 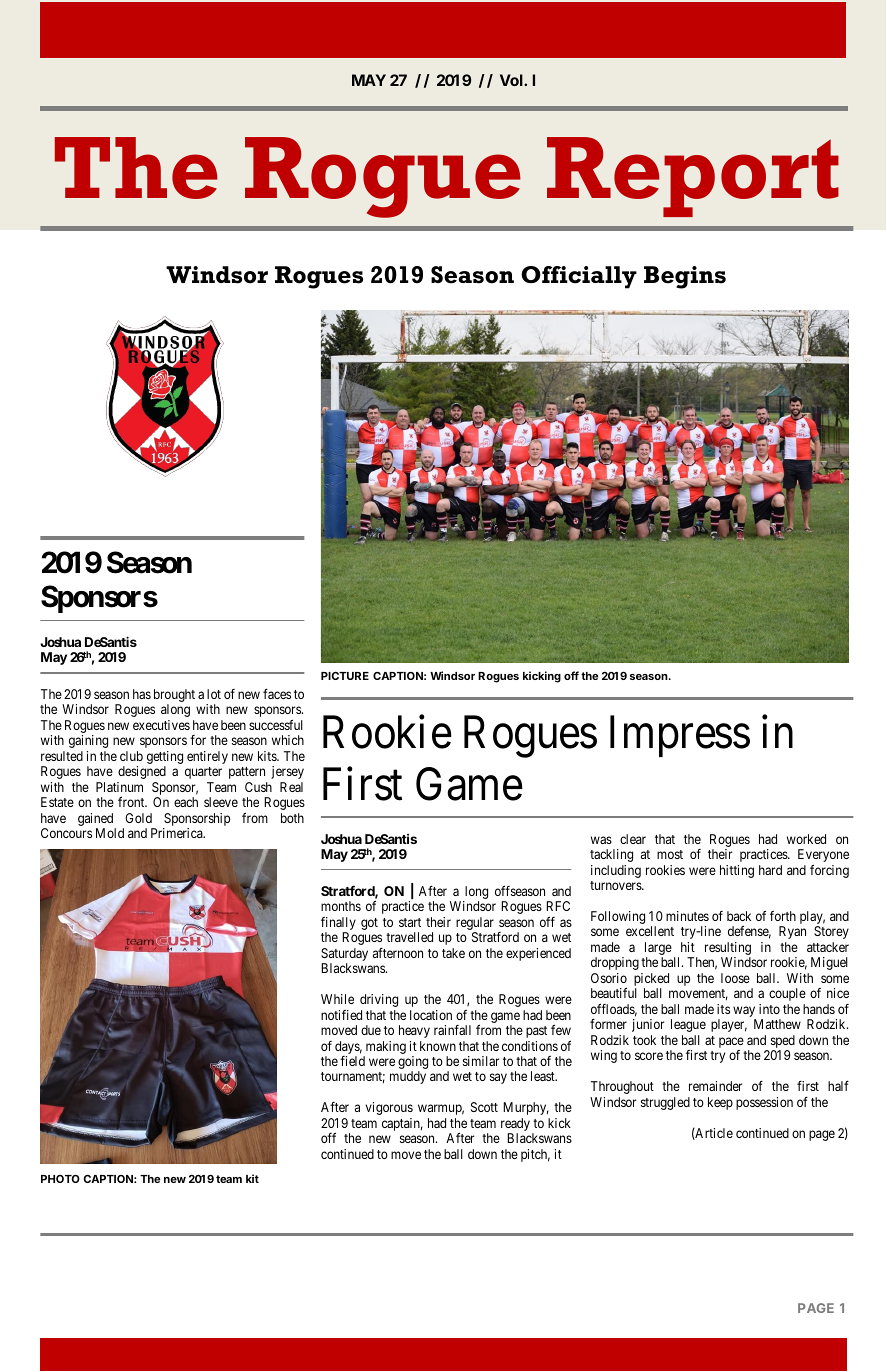 I want to click on Officially, so click(x=579, y=277).
